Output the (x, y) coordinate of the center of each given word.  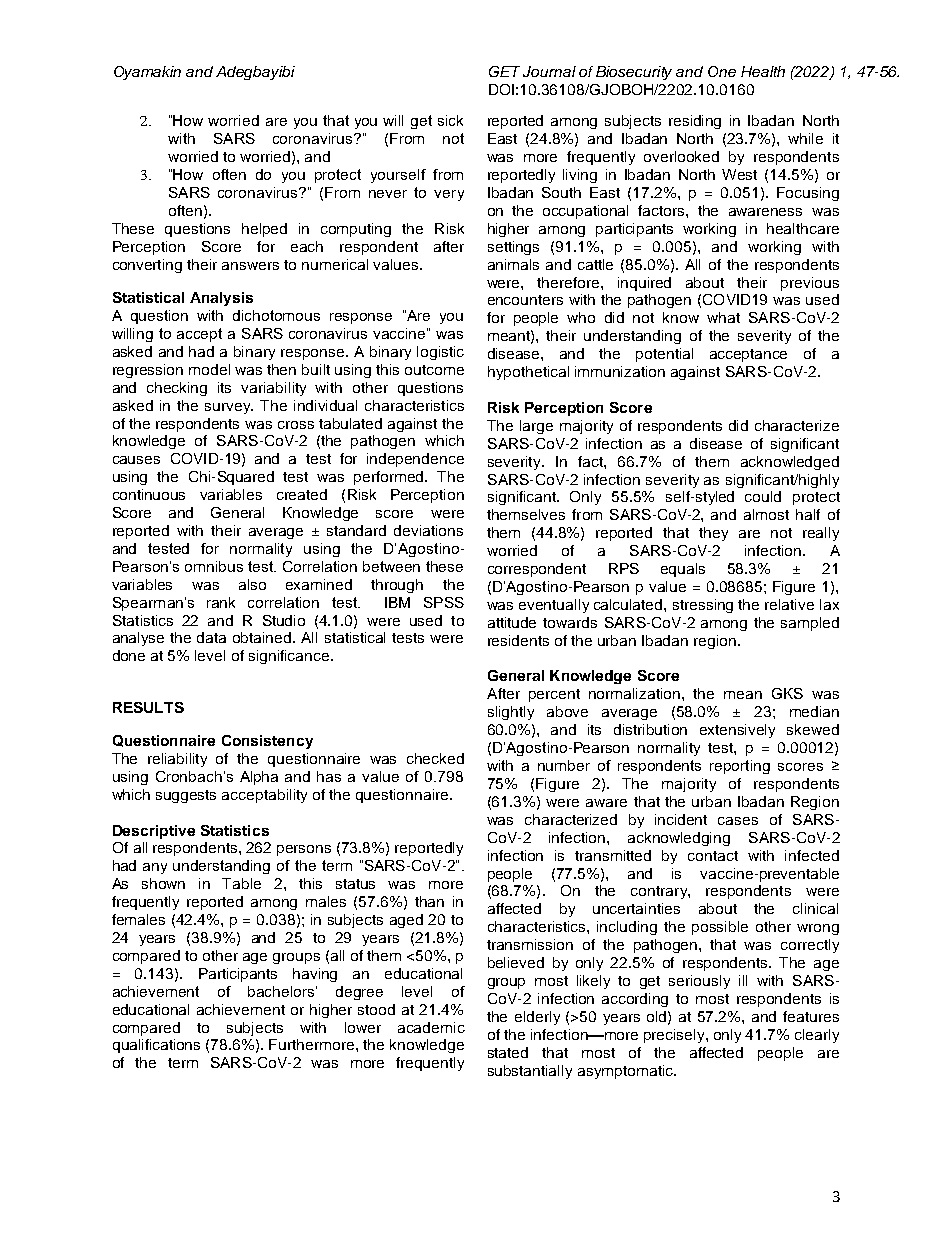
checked (435, 758)
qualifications (156, 1046)
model (209, 369)
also (252, 584)
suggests (186, 796)
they (713, 534)
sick (450, 120)
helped (264, 230)
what (723, 317)
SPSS (444, 602)
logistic (440, 353)
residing (695, 122)
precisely (675, 1036)
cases (738, 821)
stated (508, 1052)
